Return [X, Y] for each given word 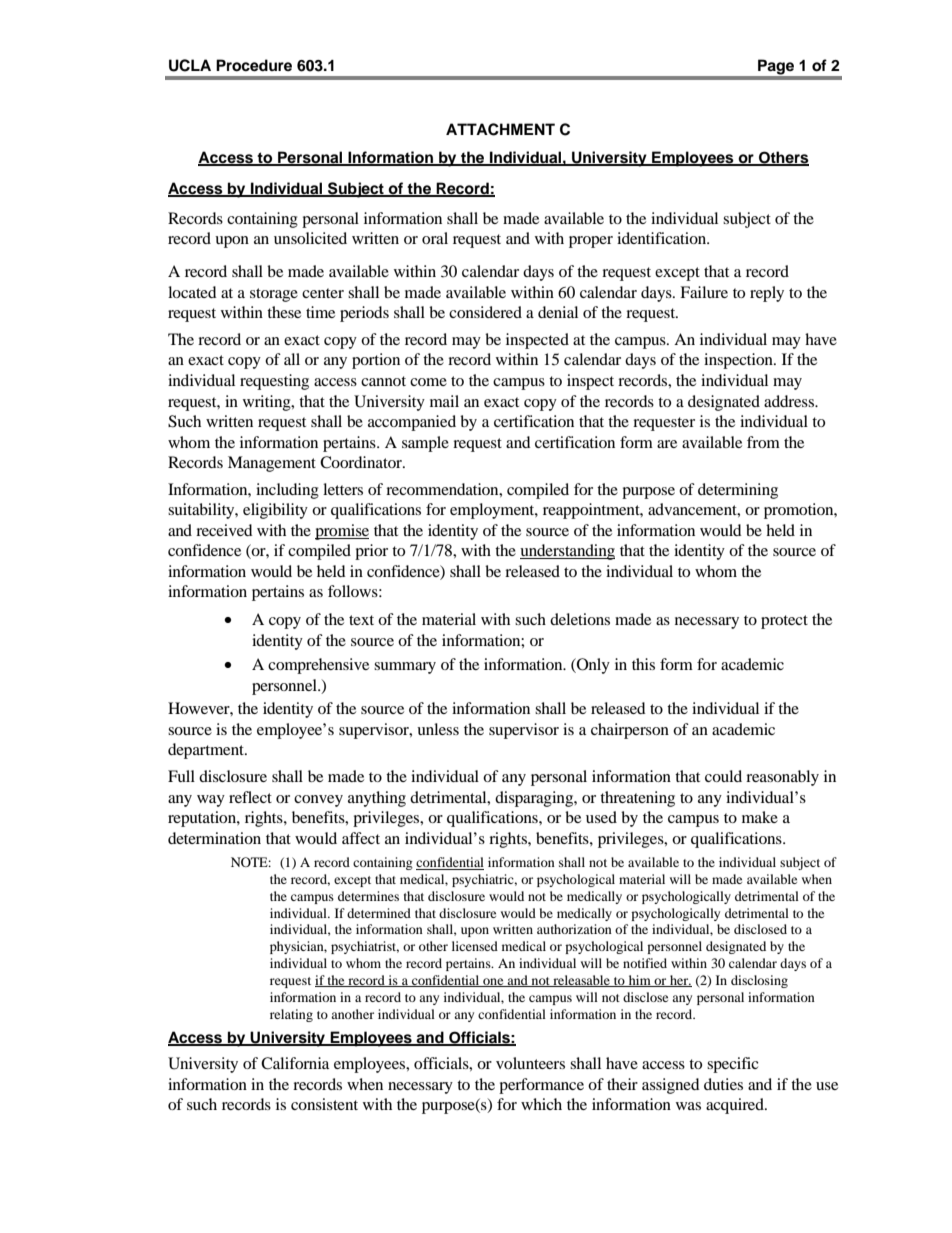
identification [663, 238]
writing [268, 403]
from [763, 442]
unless [438, 729]
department [207, 751]
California [295, 1063]
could [723, 776]
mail [444, 401]
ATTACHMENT [500, 129]
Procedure [254, 65]
